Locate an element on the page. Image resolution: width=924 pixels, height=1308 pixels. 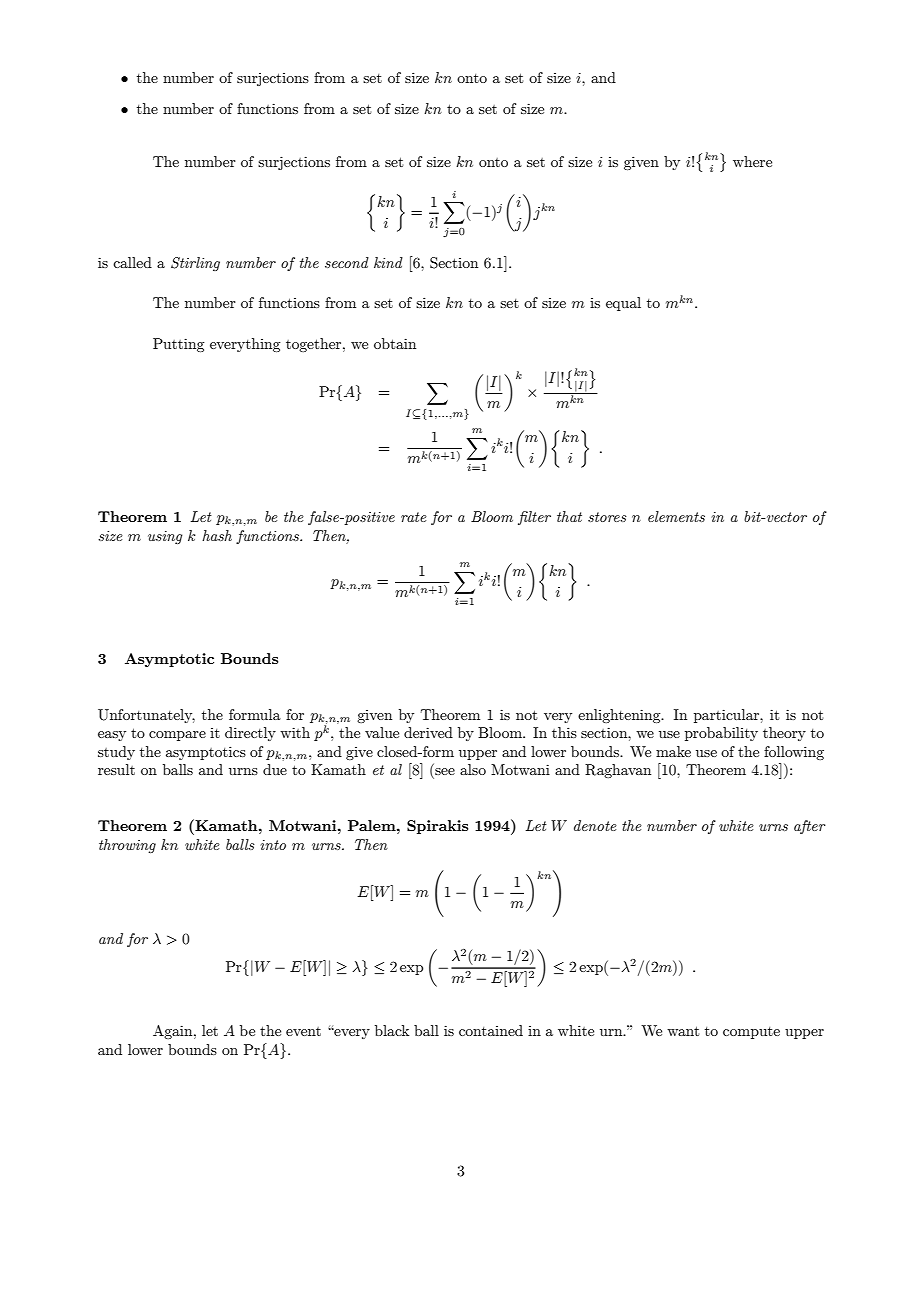
probability is located at coordinates (721, 734).
